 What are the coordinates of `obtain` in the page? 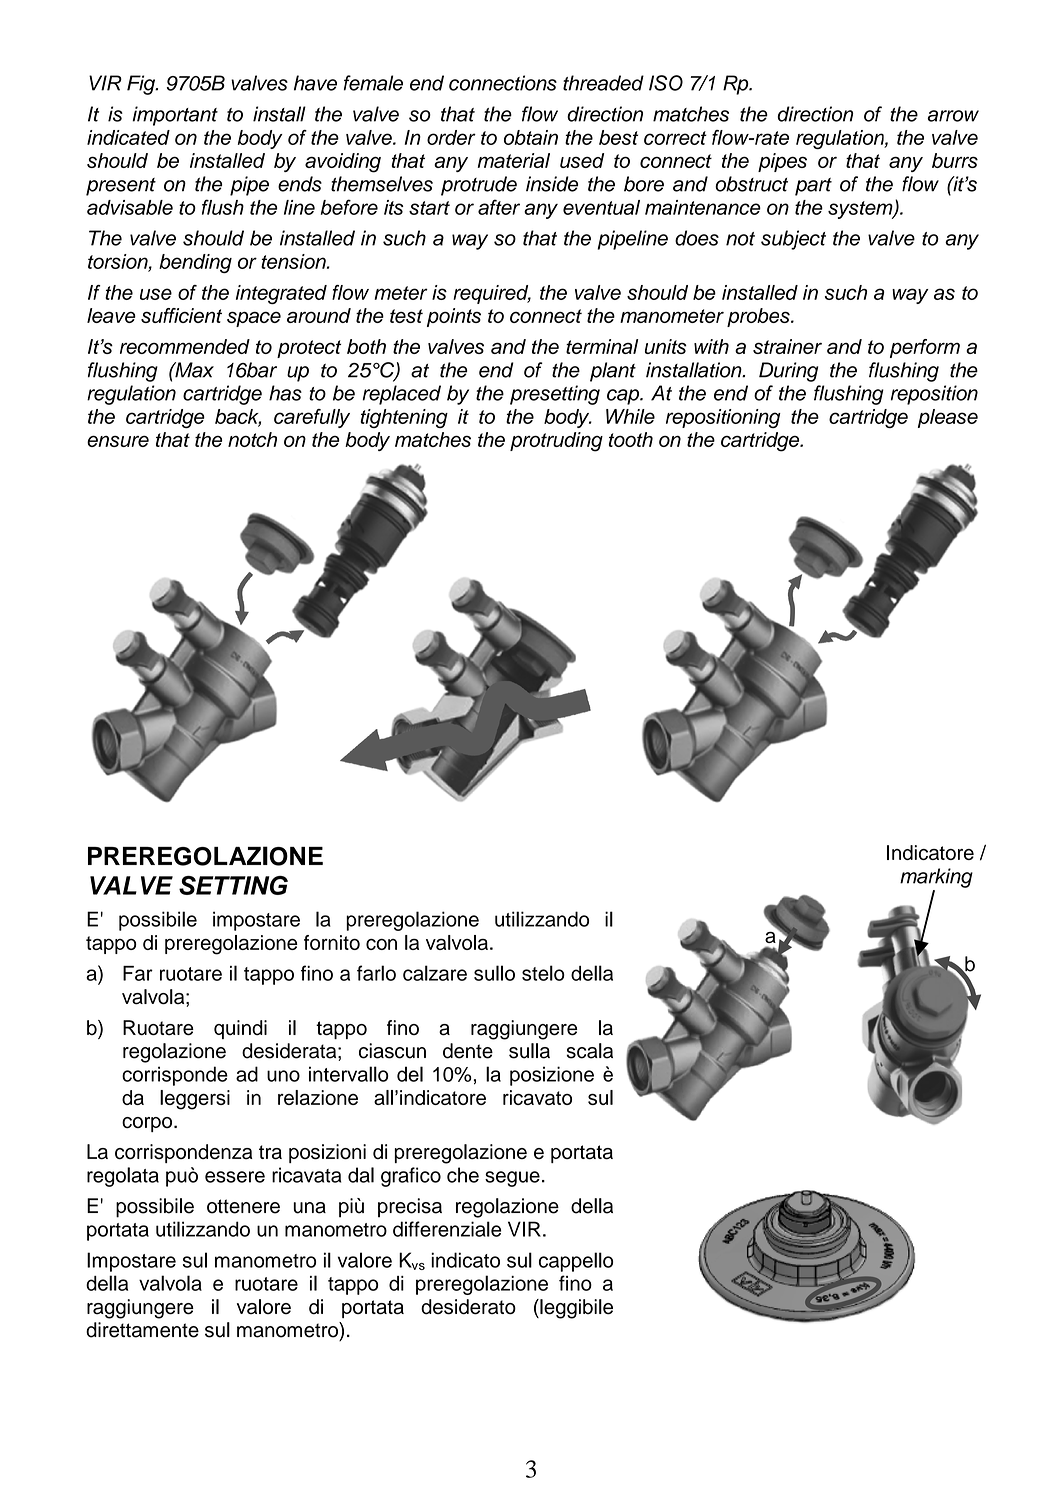 It's located at (531, 137).
